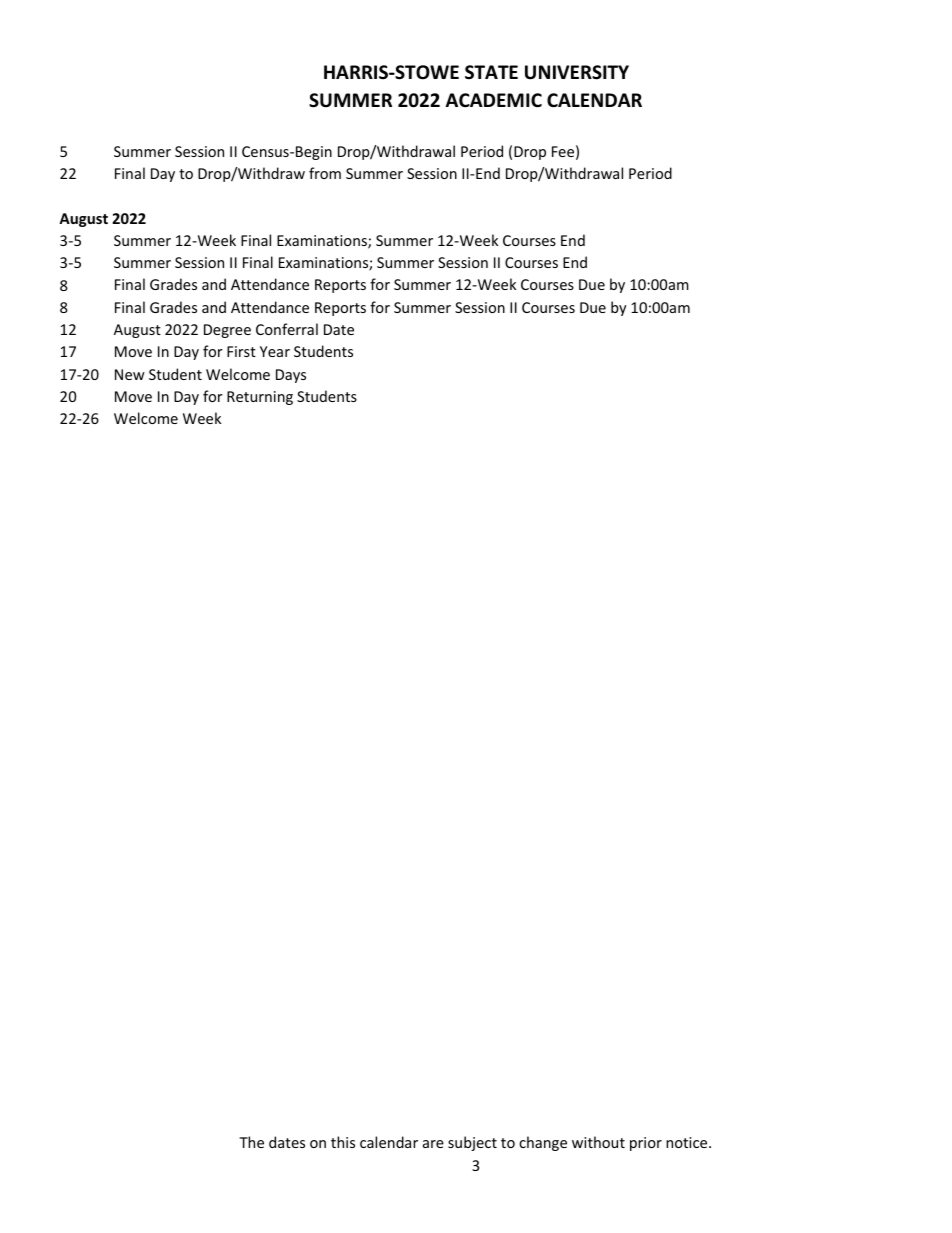 Image resolution: width=952 pixels, height=1233 pixels. Describe the element at coordinates (646, 1144) in the page. I see `prior` at that location.
